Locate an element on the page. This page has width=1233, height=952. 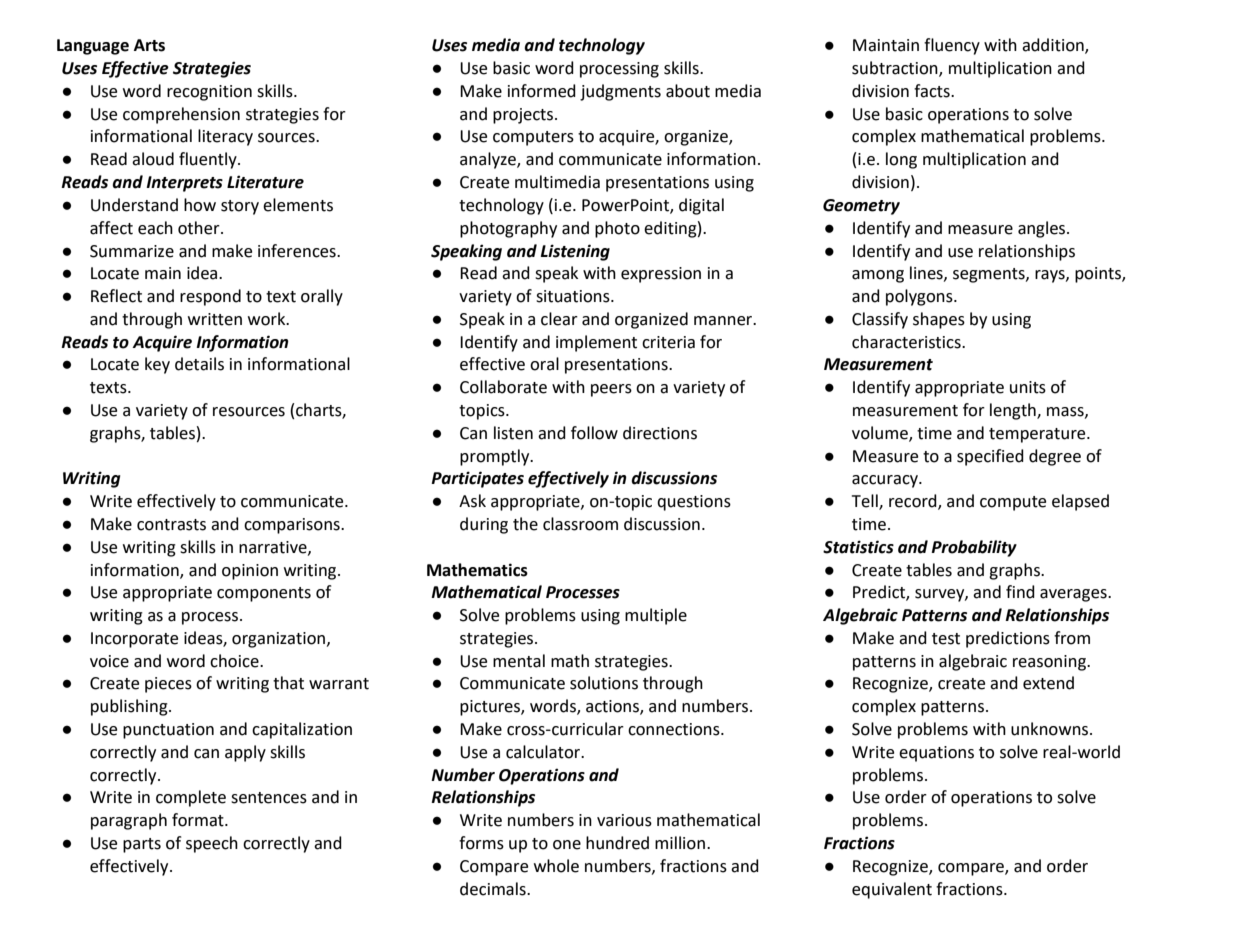
contrasts is located at coordinates (171, 525).
